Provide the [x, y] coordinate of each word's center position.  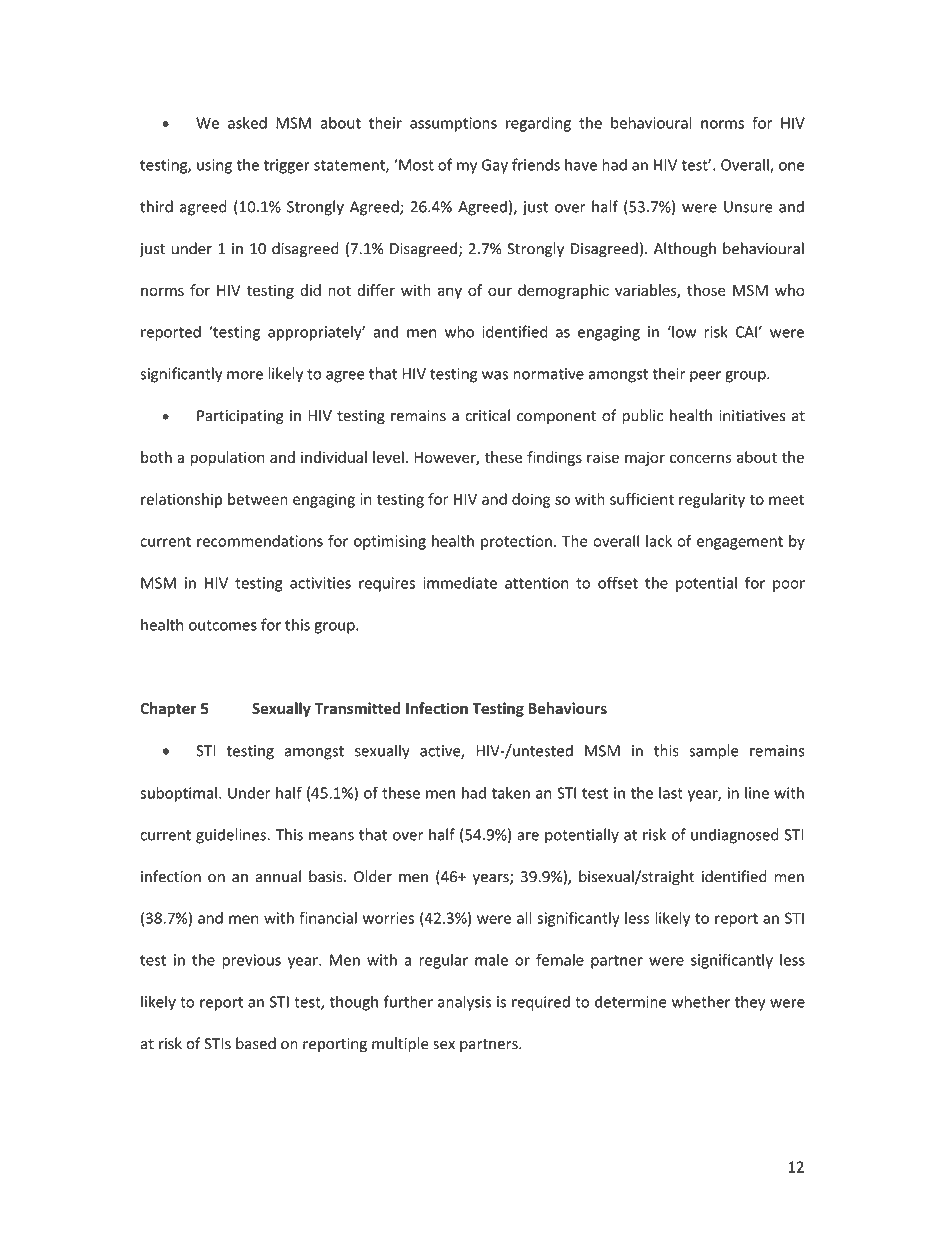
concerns [701, 458]
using [214, 166]
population [228, 458]
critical [487, 415]
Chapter [168, 709]
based [256, 1043]
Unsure [748, 207]
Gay [495, 166]
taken [511, 792]
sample [714, 752]
